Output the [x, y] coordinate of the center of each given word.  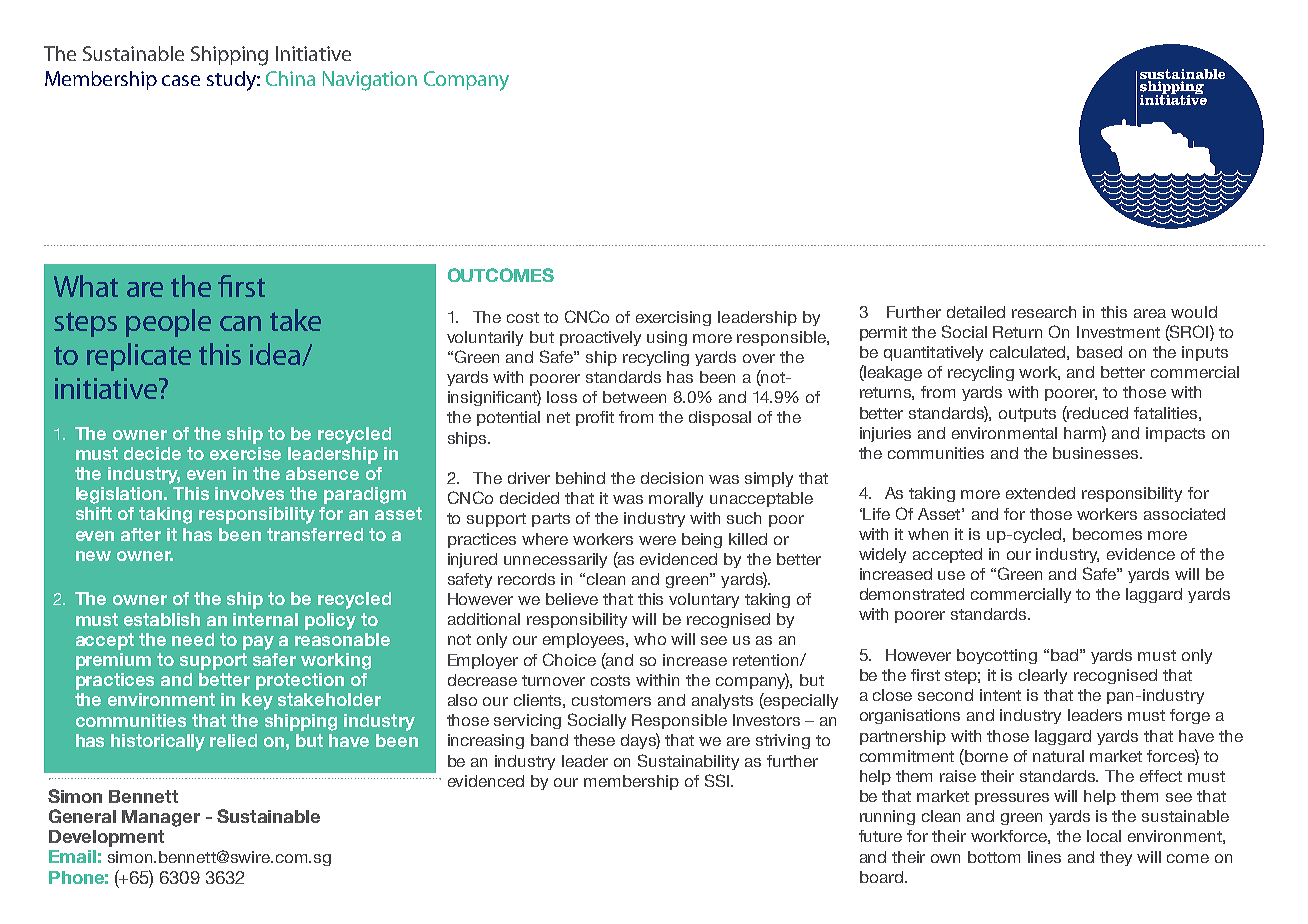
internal [265, 619]
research [1044, 312]
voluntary [704, 600]
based [1099, 352]
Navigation [370, 81]
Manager [161, 818]
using [667, 338]
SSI [718, 780]
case [181, 80]
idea [276, 354]
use [951, 575]
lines [1044, 857]
